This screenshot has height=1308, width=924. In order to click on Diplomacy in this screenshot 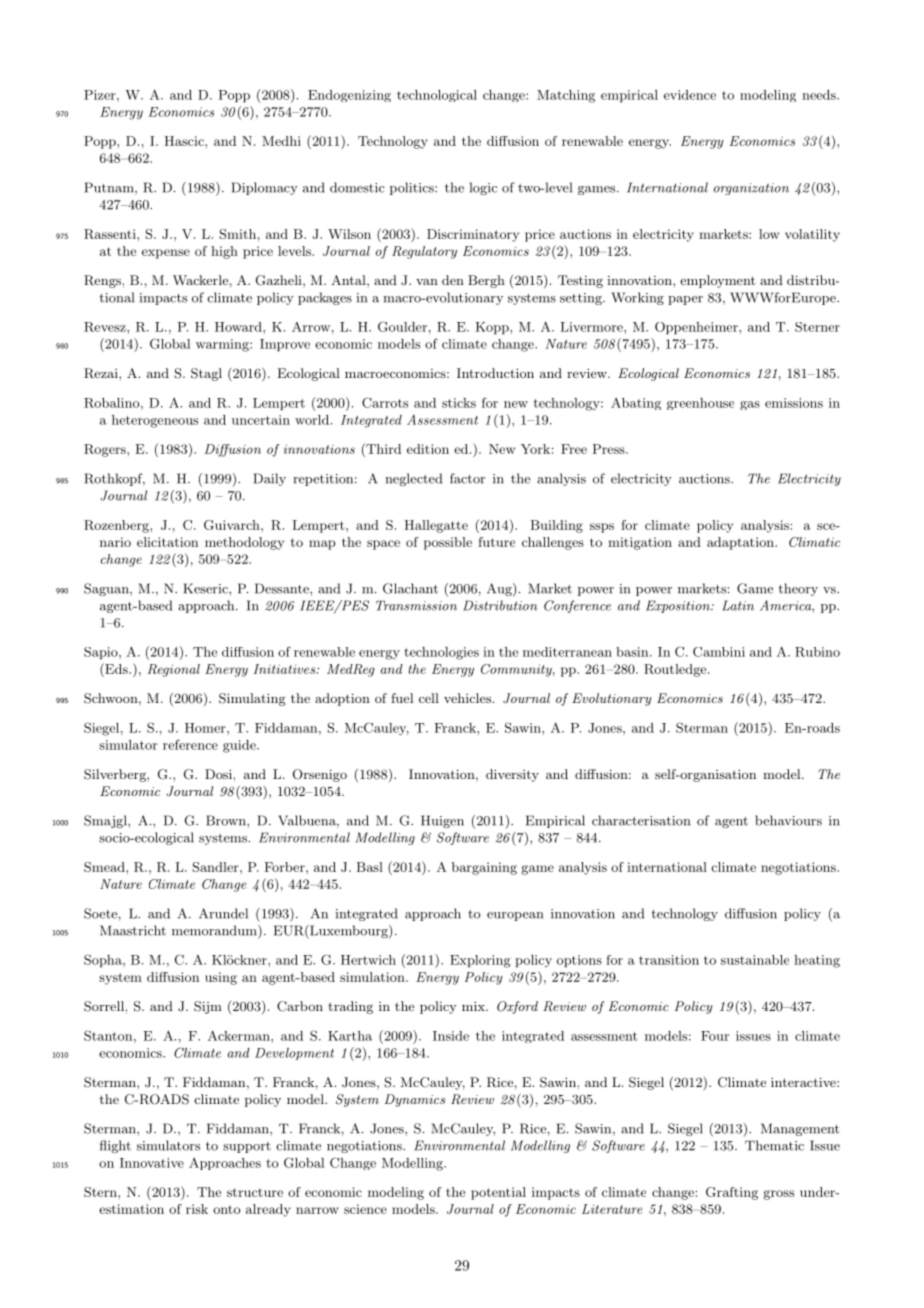, I will do `click(265, 188)`.
